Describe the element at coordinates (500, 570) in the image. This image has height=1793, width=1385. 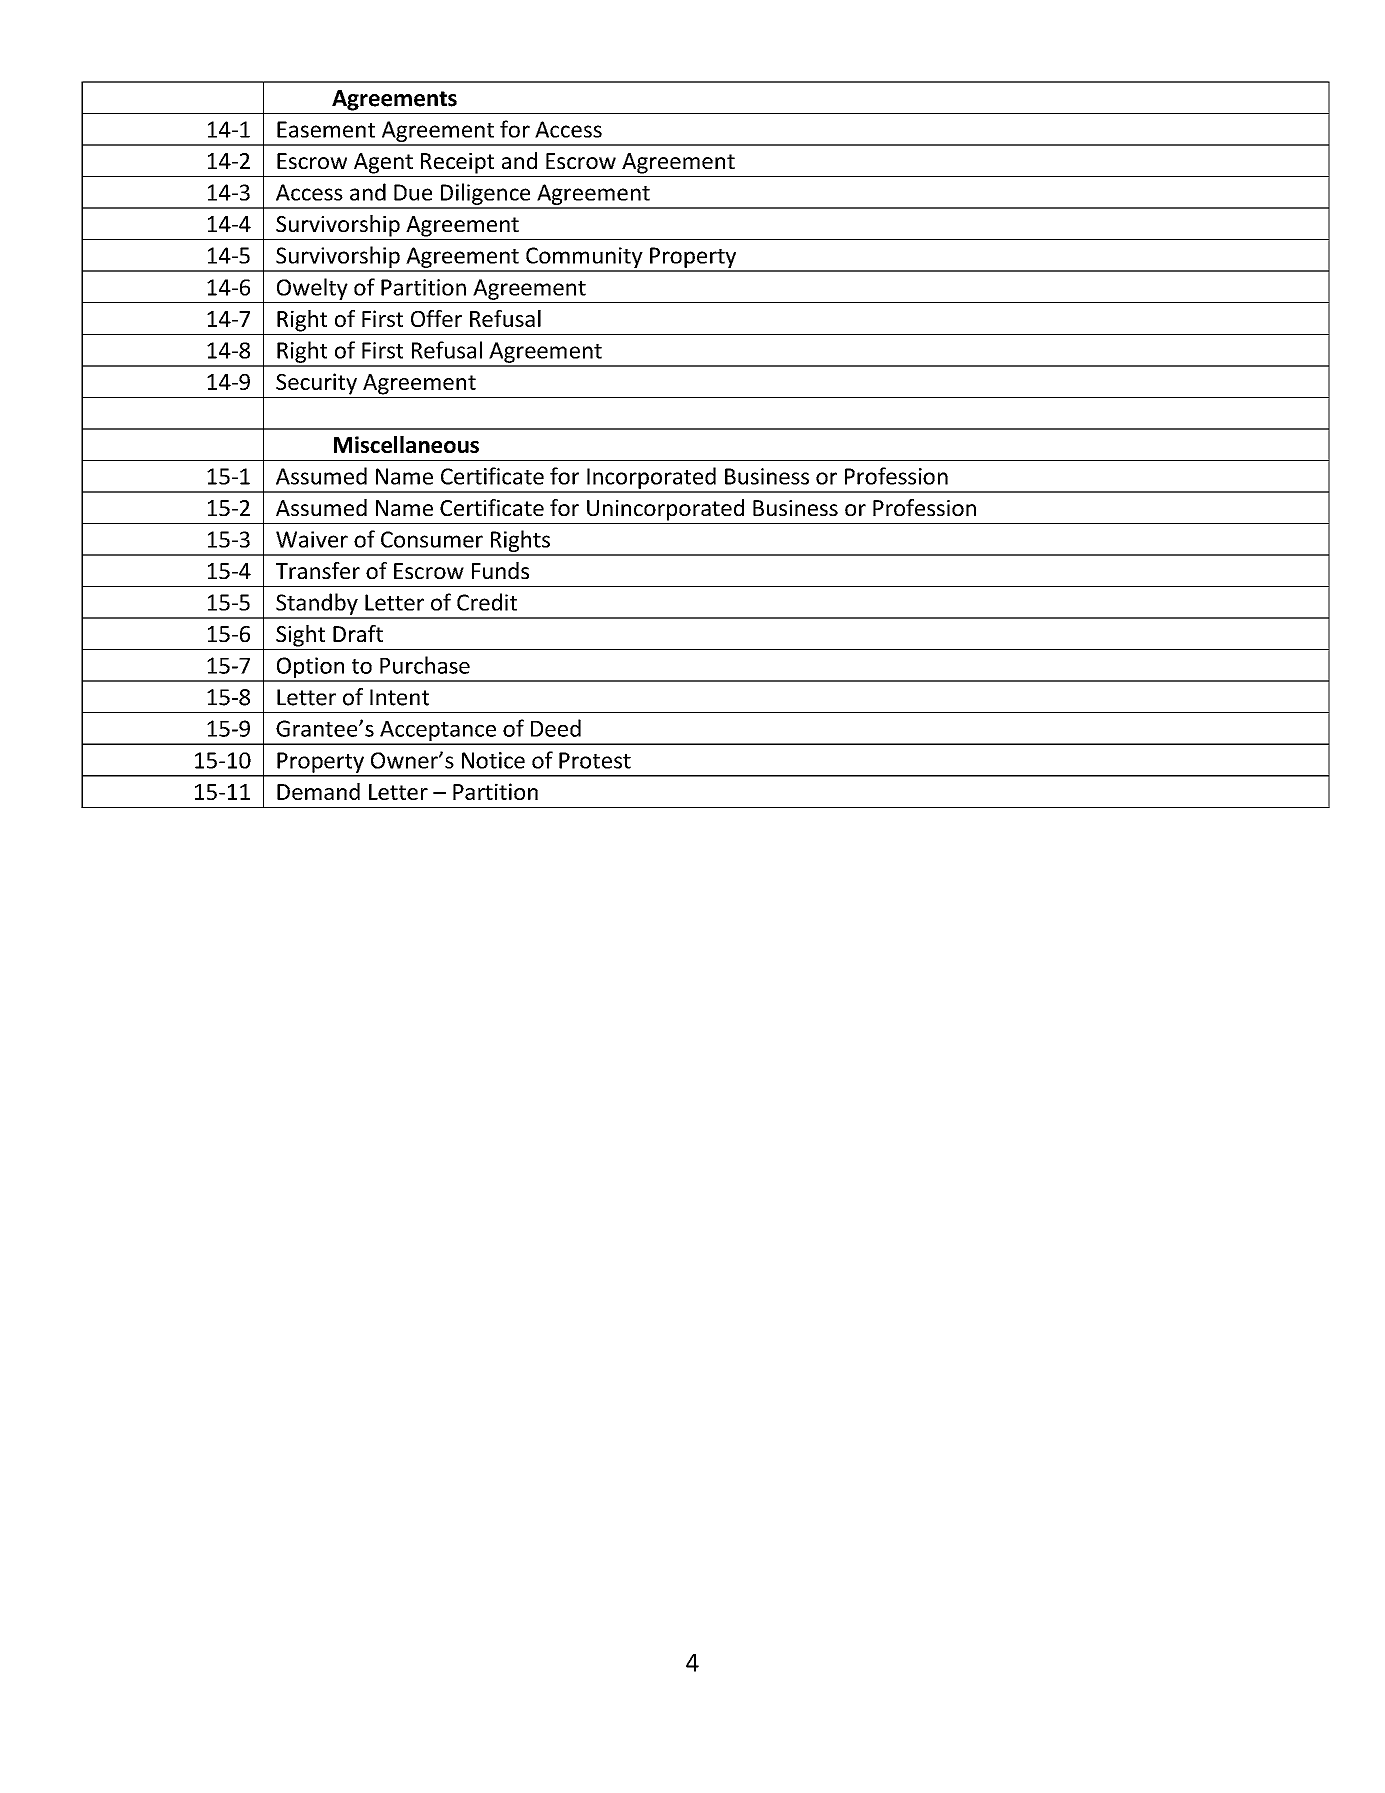
I see `Funds` at that location.
